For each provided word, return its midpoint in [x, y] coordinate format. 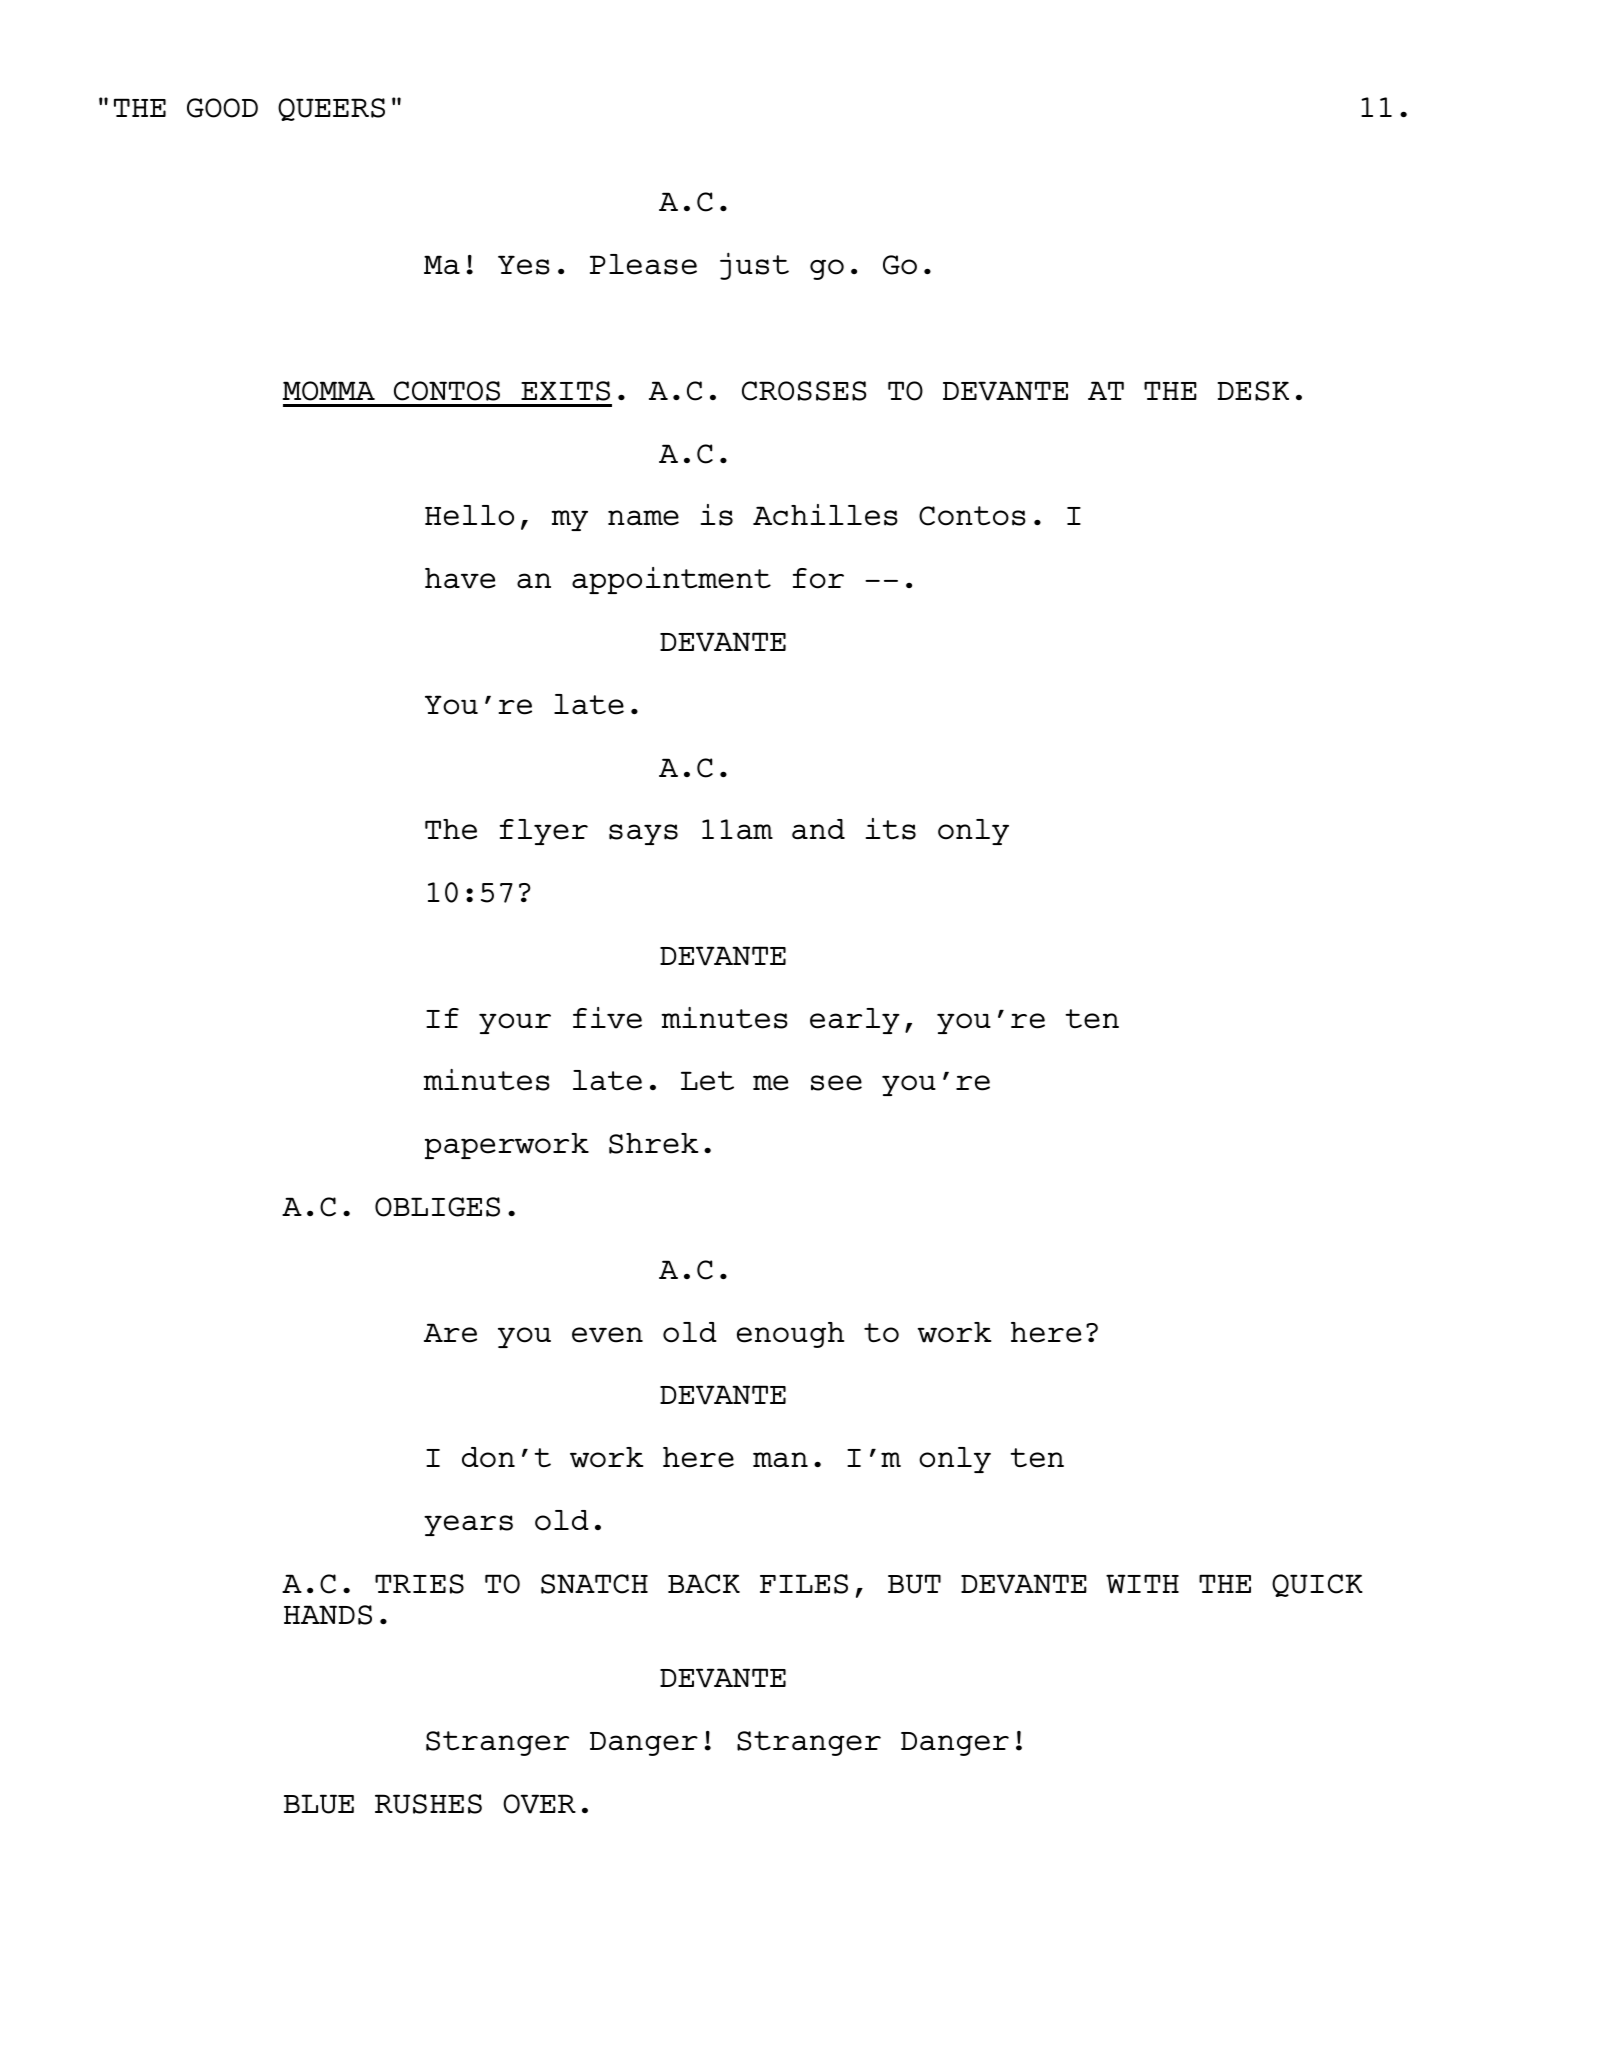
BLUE [319, 1804]
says [643, 834]
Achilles [825, 515]
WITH [1142, 1584]
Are [450, 1333]
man [780, 1459]
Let [707, 1081]
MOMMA [329, 391]
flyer [544, 832]
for [818, 578]
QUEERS [331, 109]
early [855, 1021]
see [836, 1083]
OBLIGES [437, 1207]
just [754, 266]
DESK [1253, 391]
